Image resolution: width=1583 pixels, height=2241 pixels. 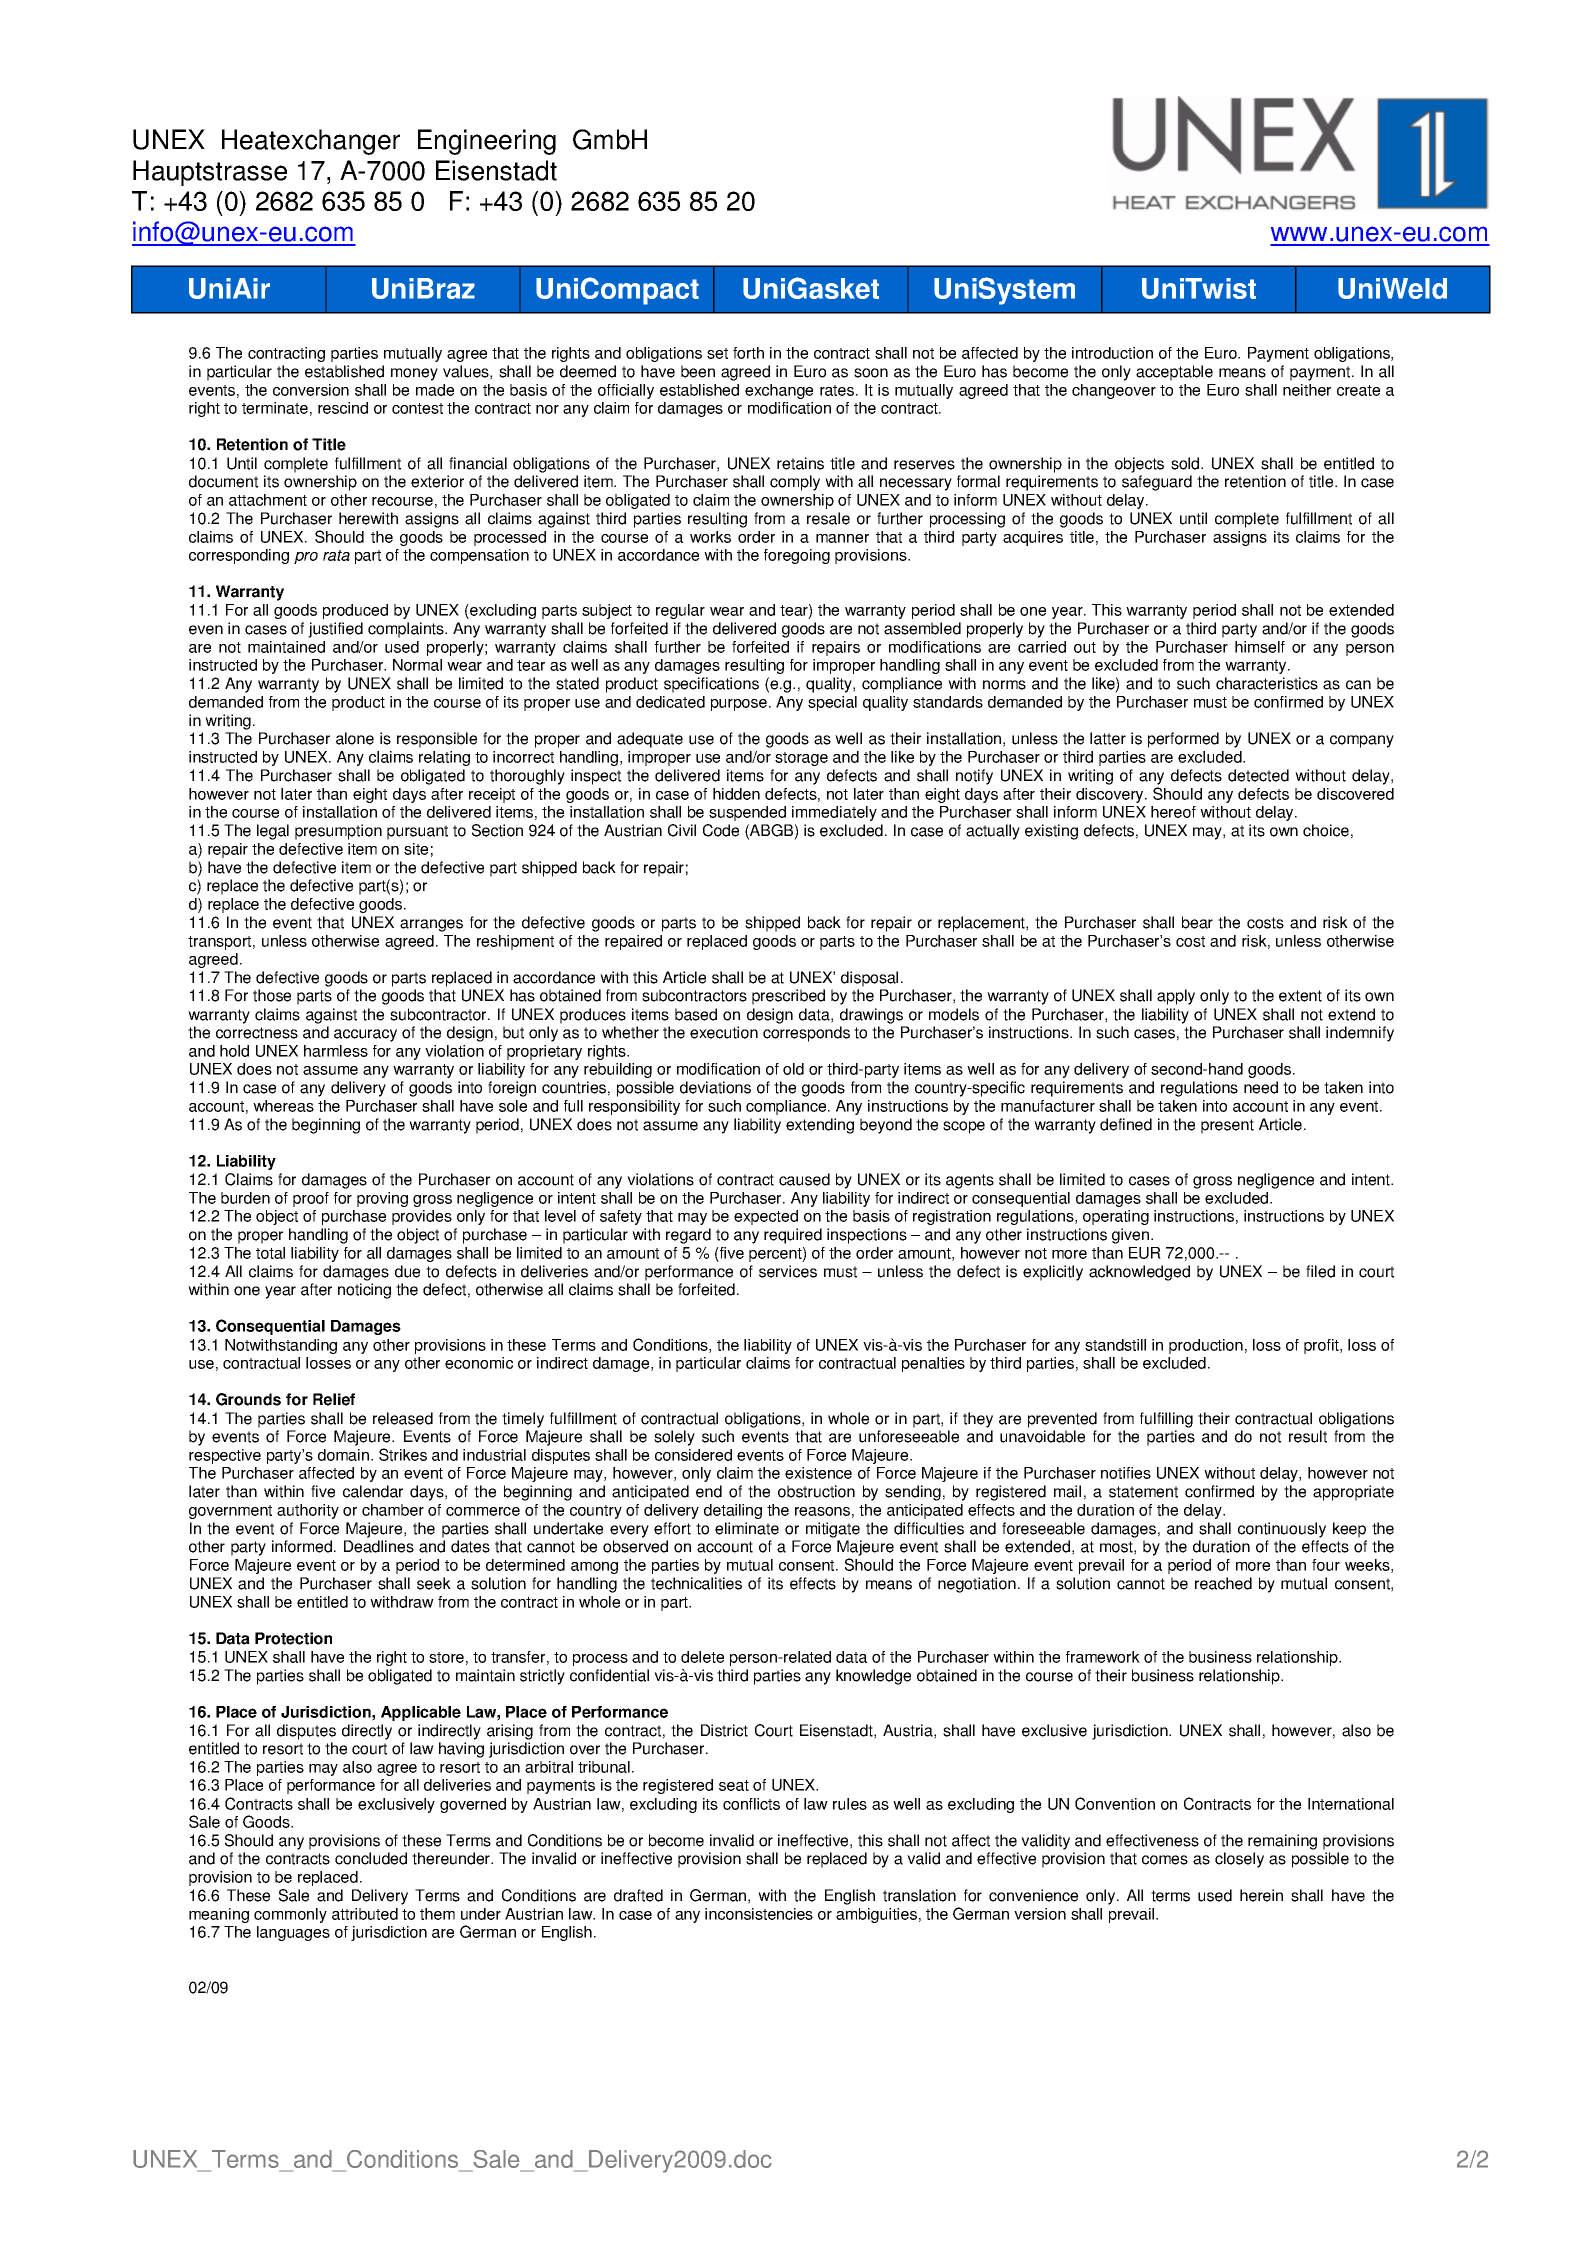 What do you see at coordinates (788, 1271) in the screenshot?
I see `services` at bounding box center [788, 1271].
